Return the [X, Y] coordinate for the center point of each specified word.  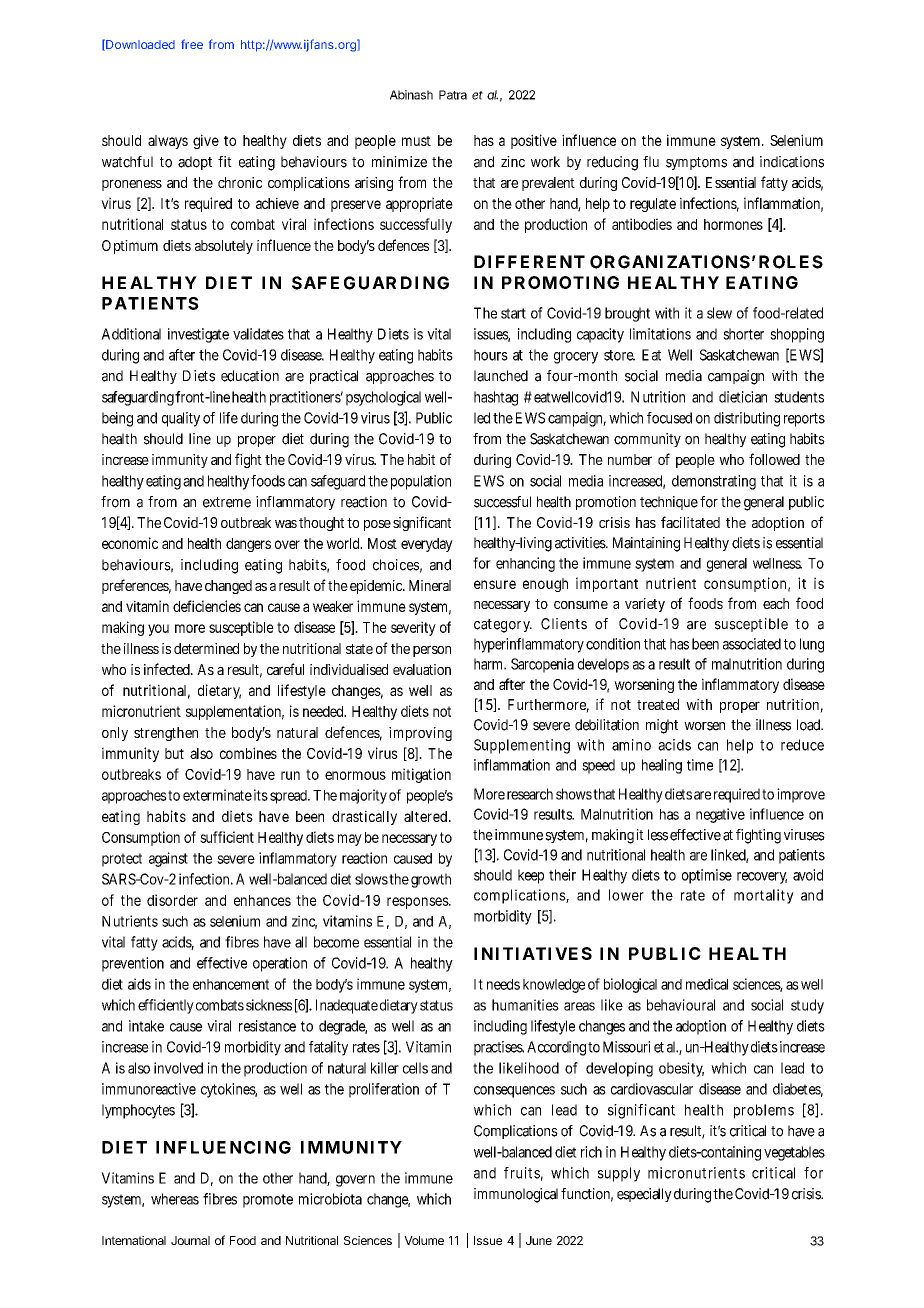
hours [491, 355]
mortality [764, 896]
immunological [516, 1195]
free [192, 44]
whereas [175, 1199]
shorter [743, 334]
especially [644, 1195]
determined [206, 648]
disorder [172, 900]
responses [419, 903]
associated [752, 644]
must [416, 141]
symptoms [696, 163]
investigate [198, 335]
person [432, 651]
